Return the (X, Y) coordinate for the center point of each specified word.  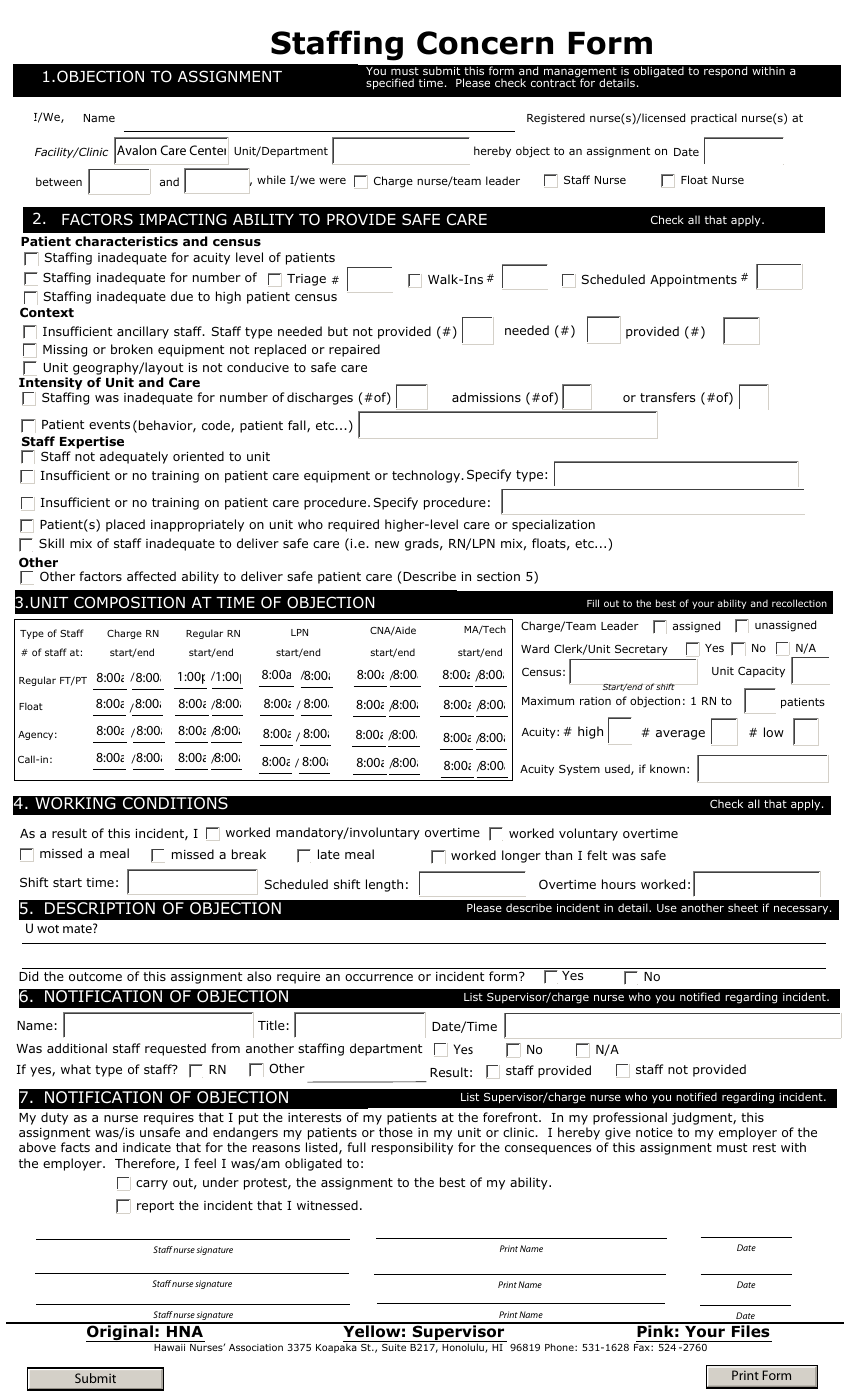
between (59, 181)
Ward (535, 648)
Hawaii (169, 1347)
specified (390, 84)
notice (654, 1132)
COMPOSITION (129, 602)
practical (714, 118)
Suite (394, 1347)
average (680, 735)
